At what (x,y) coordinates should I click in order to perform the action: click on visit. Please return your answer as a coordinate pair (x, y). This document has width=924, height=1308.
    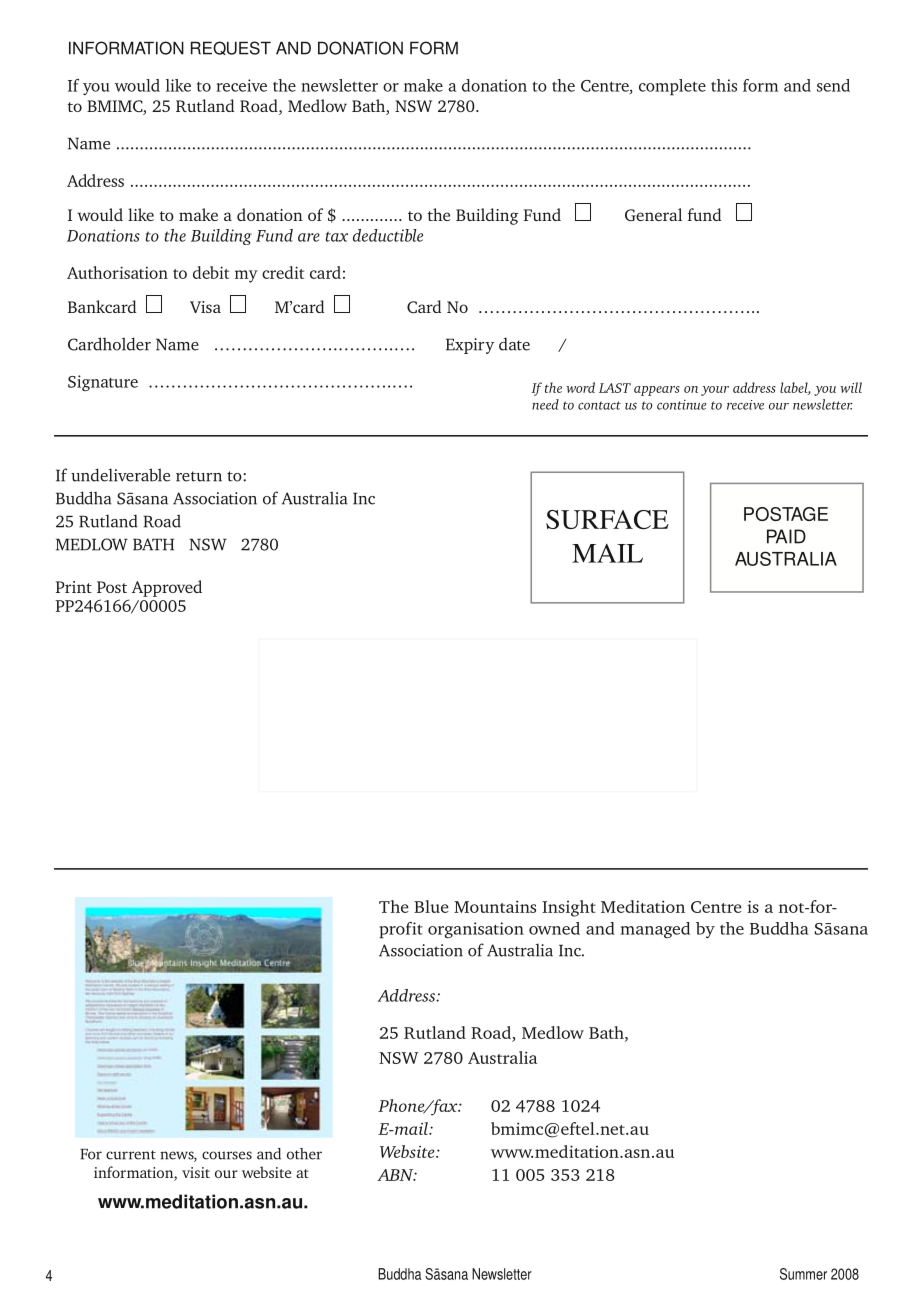
    Looking at the image, I should click on (196, 1172).
